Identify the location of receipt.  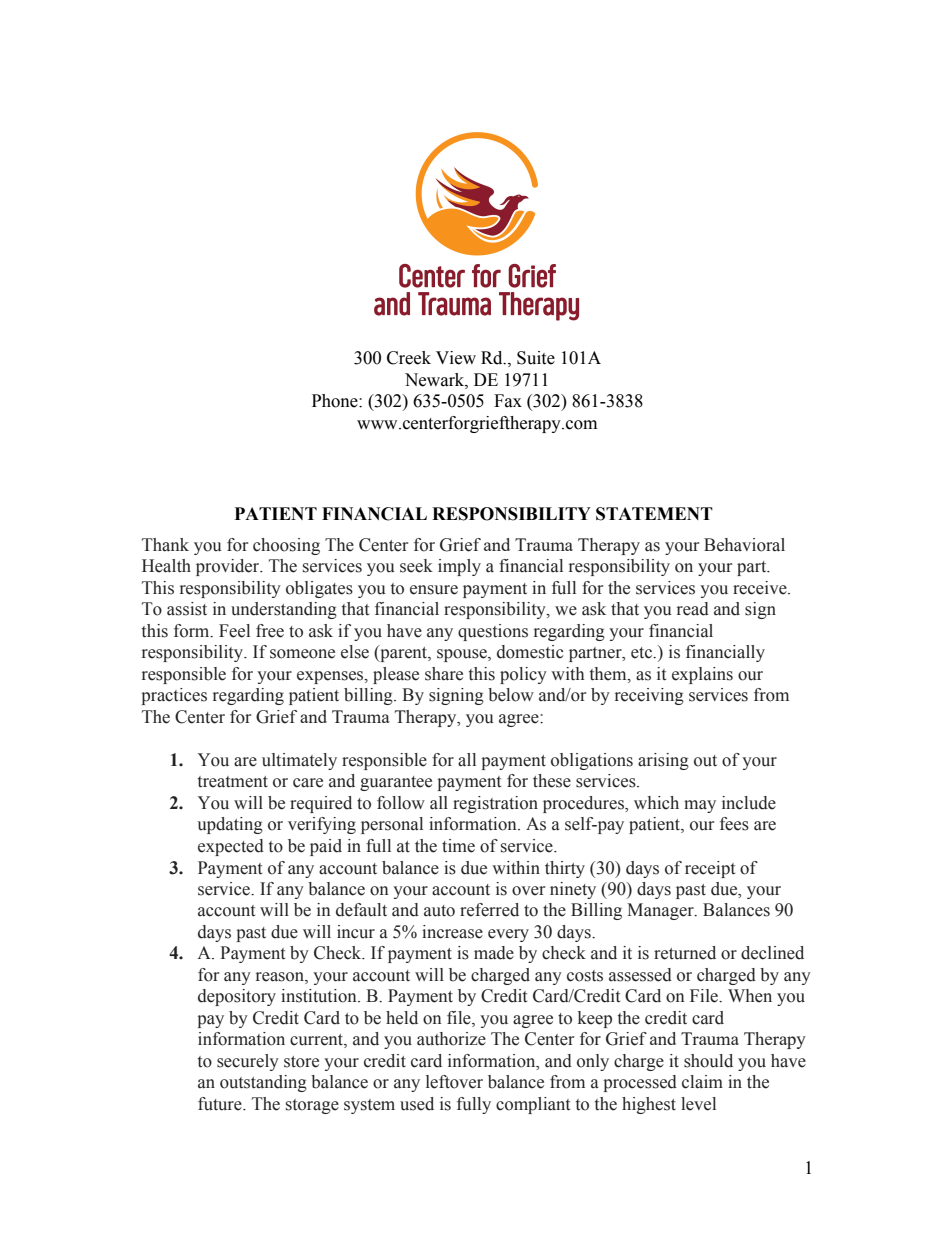
(710, 869).
